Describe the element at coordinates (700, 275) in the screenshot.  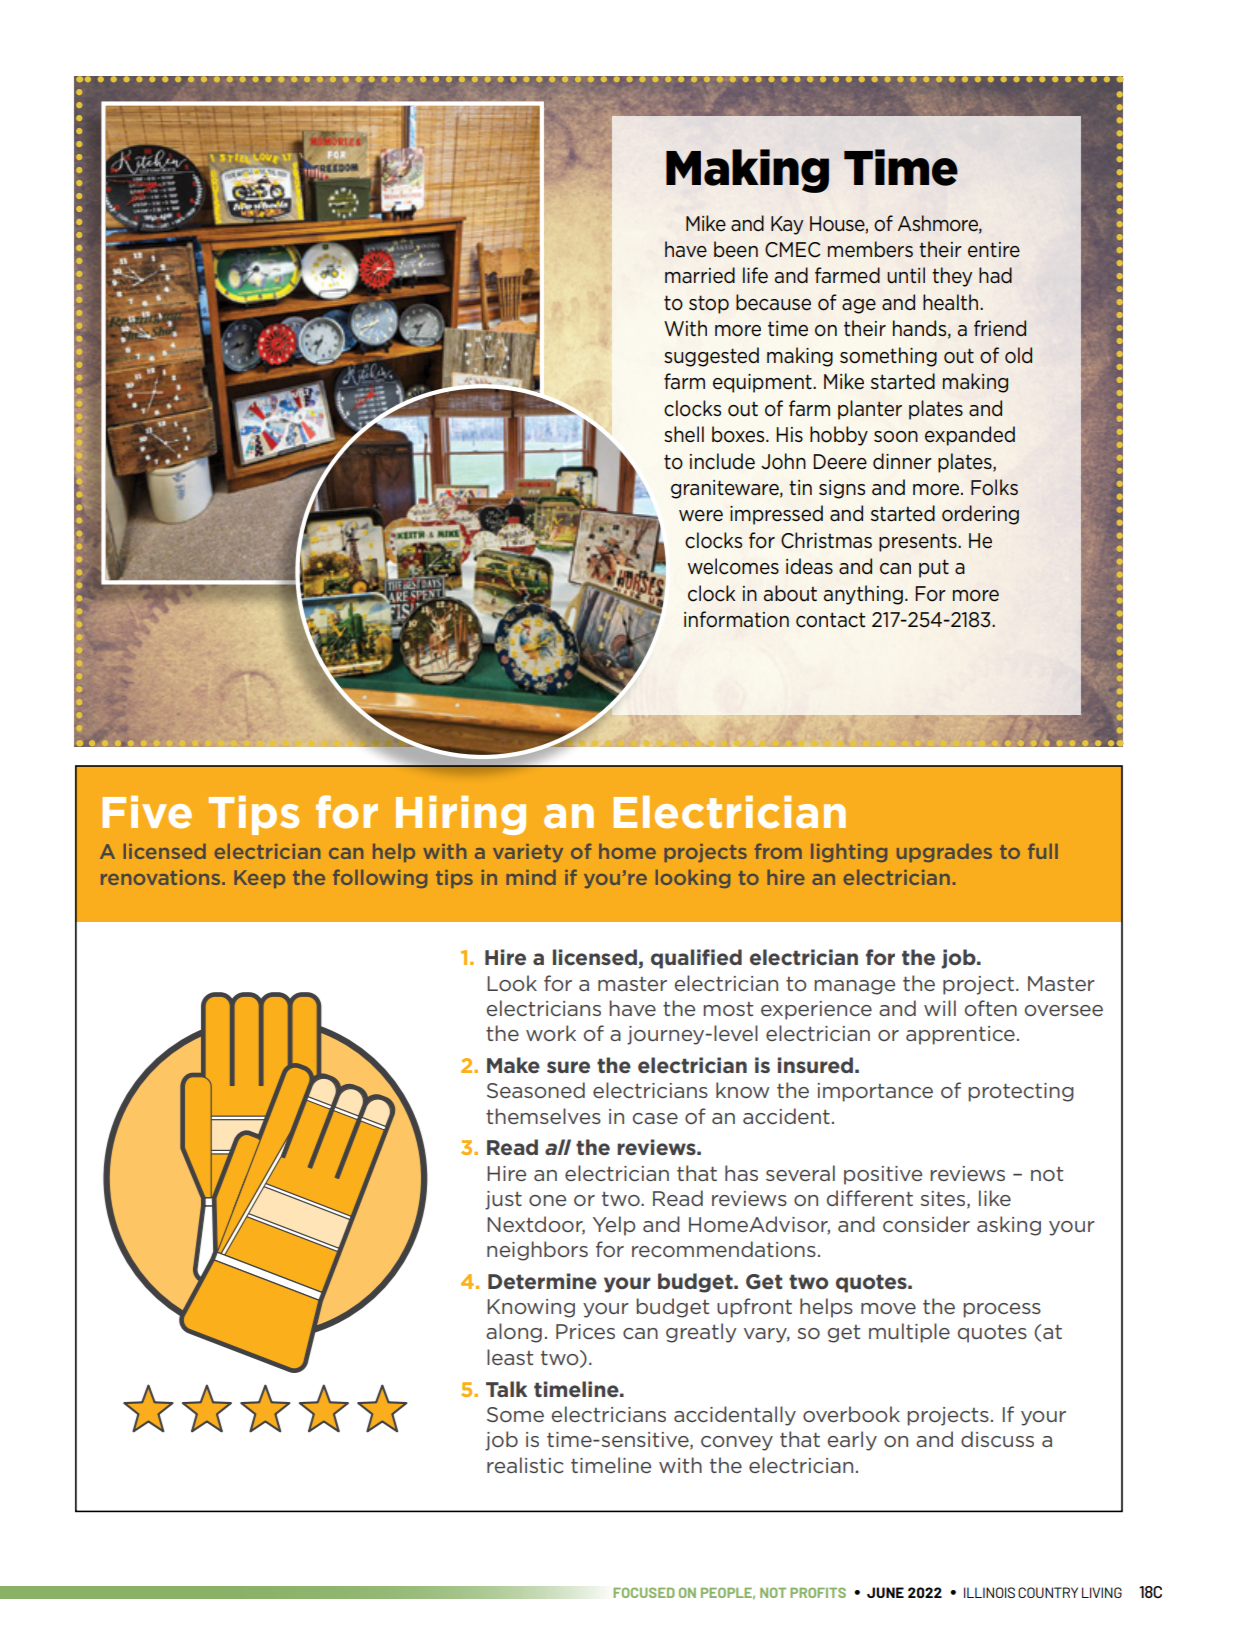
I see `married` at that location.
